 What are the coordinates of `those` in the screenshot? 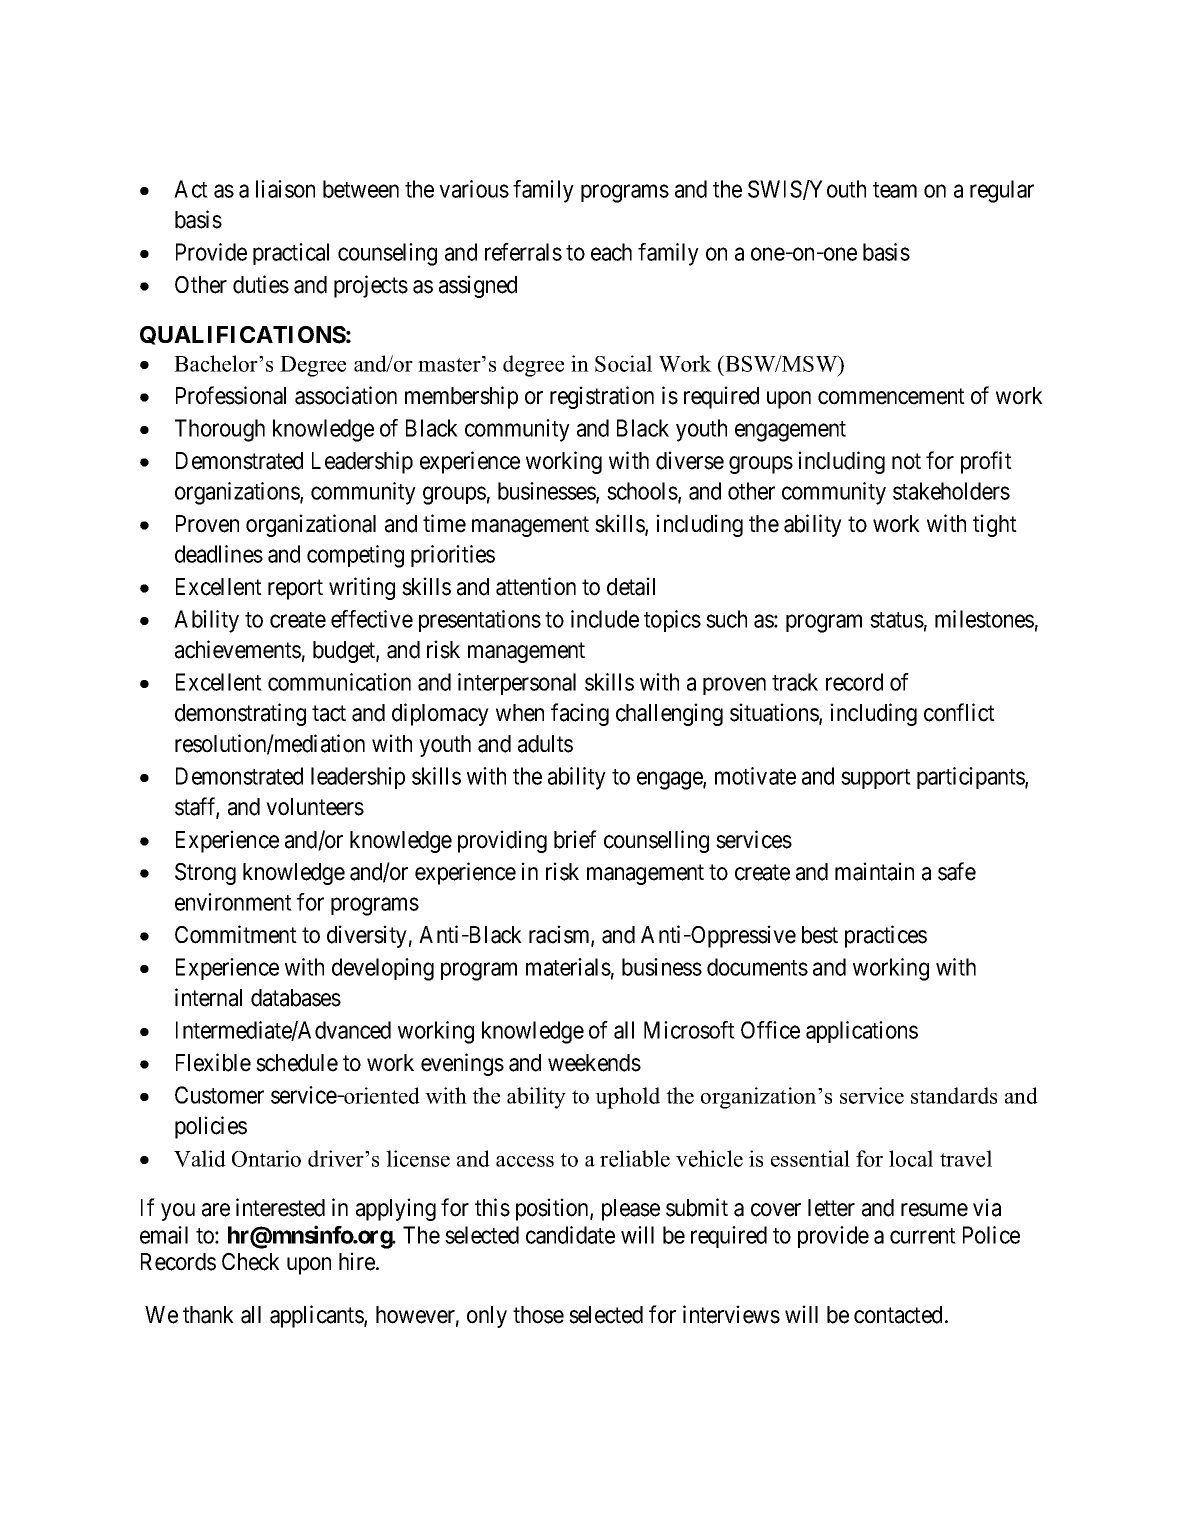 It's located at (538, 1315).
